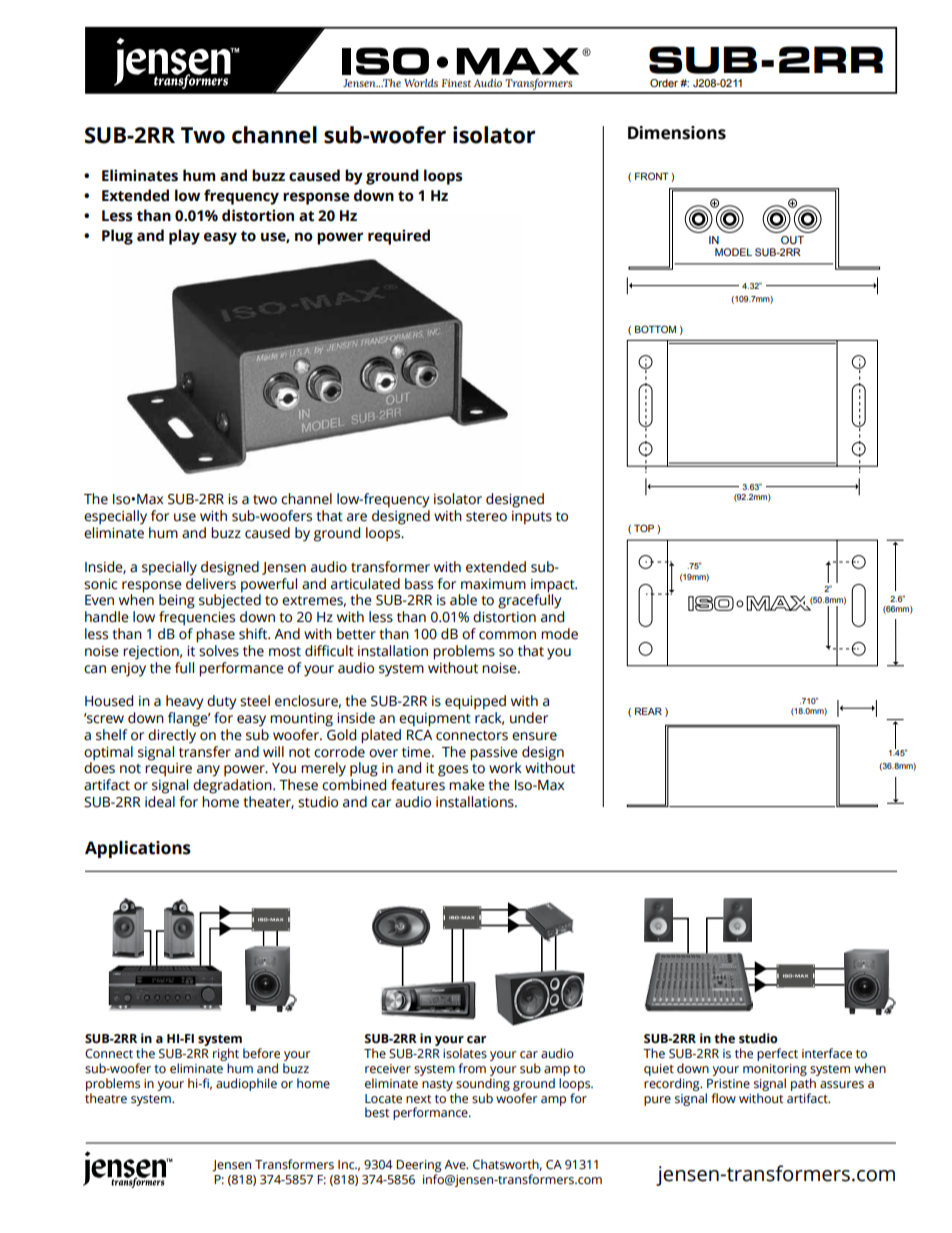 The width and height of the screenshot is (952, 1233). I want to click on Dimensions, so click(677, 133).
